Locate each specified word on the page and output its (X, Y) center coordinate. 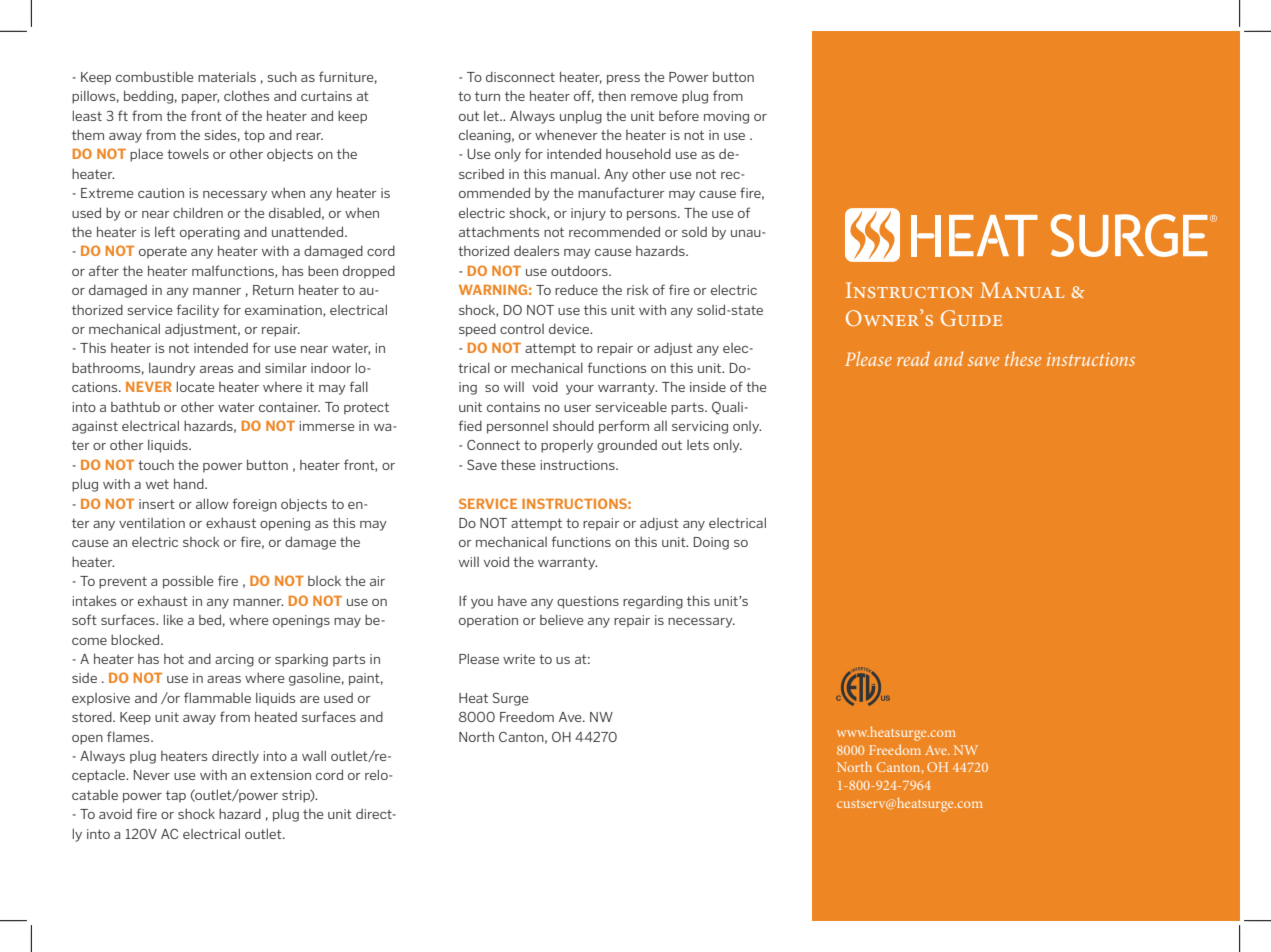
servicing (700, 427)
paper (200, 99)
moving (726, 117)
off (584, 96)
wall (314, 755)
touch (156, 464)
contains (513, 407)
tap (176, 796)
